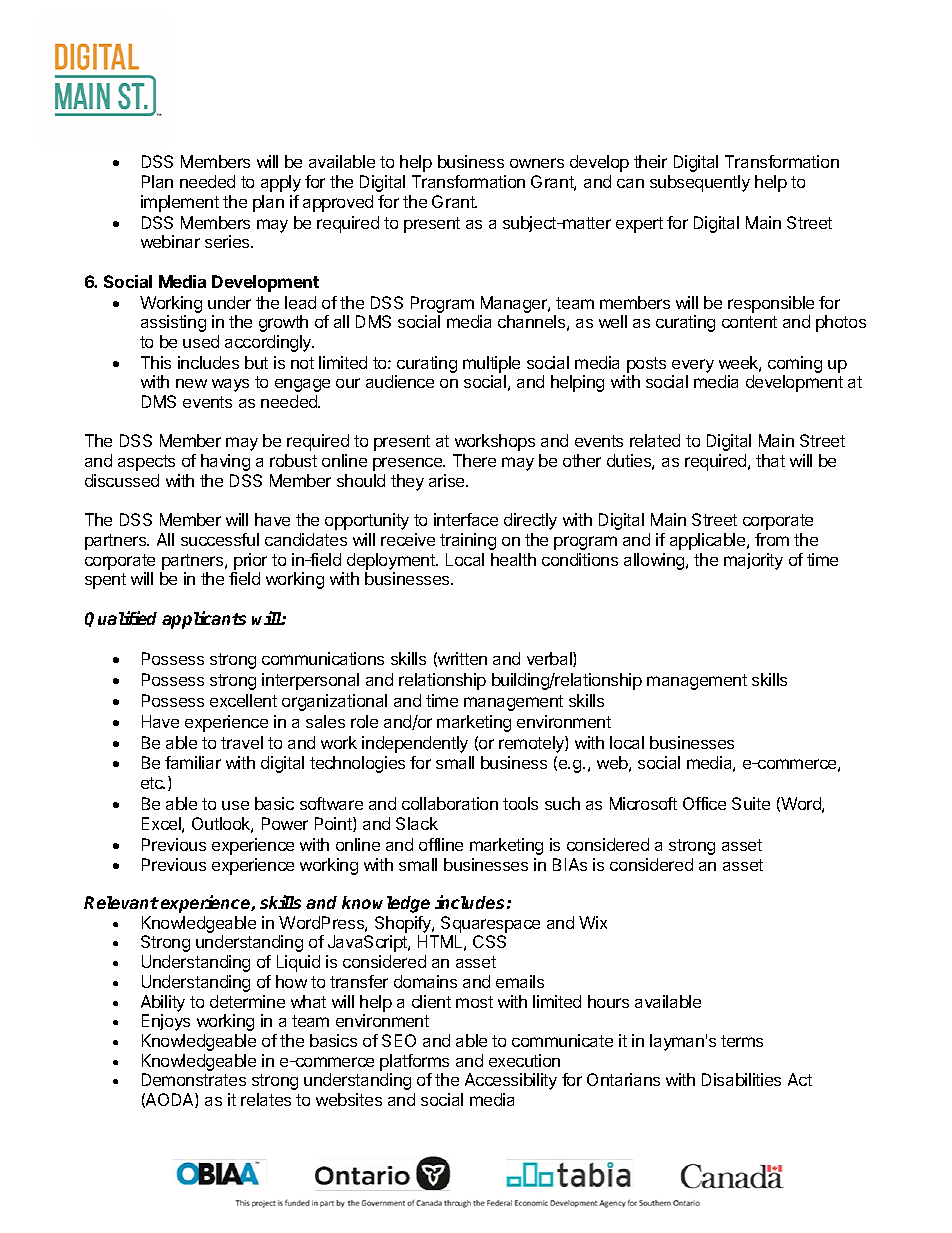 The height and width of the page is (1233, 952). What do you see at coordinates (415, 744) in the page?
I see `independently` at bounding box center [415, 744].
